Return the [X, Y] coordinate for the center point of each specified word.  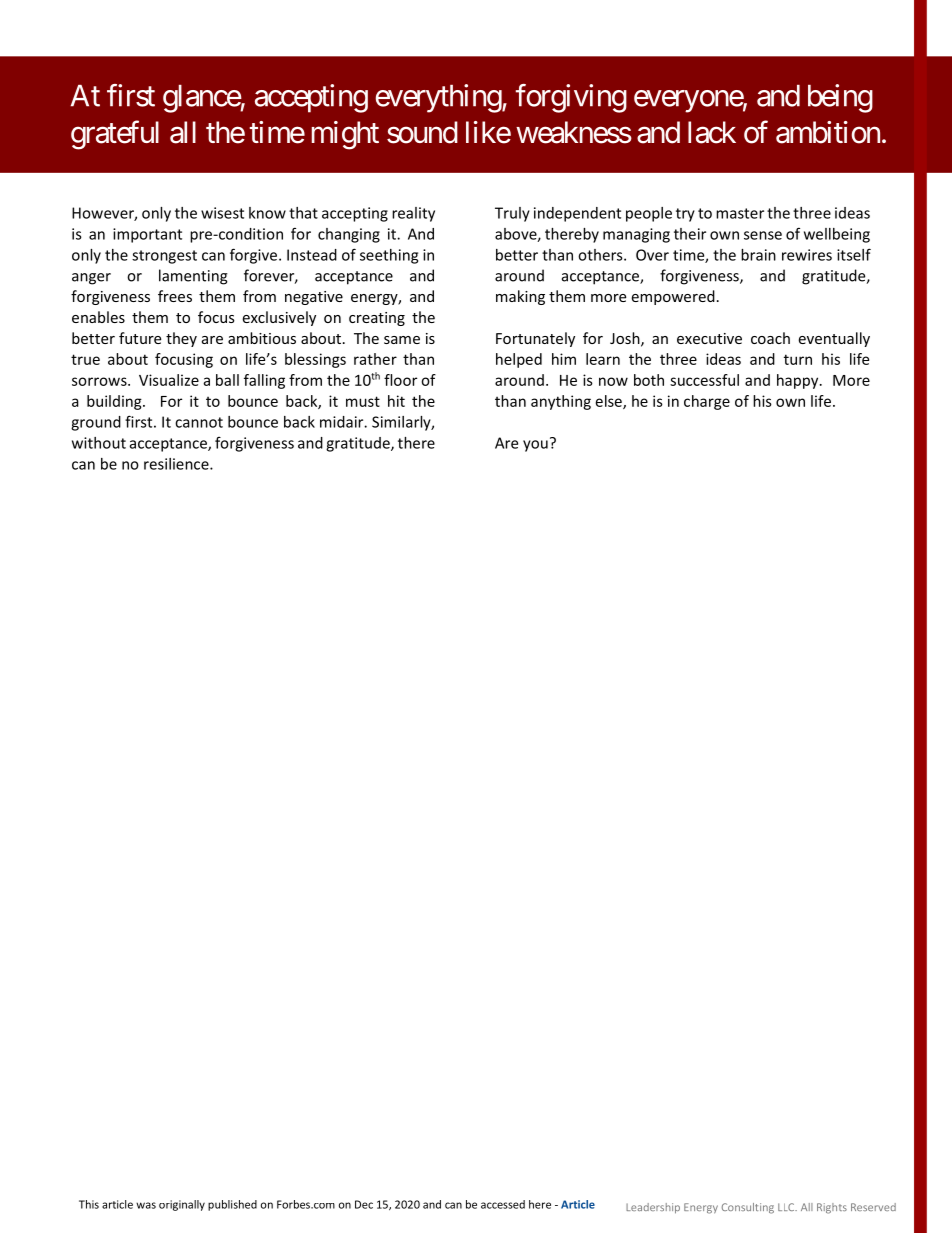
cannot [199, 422]
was [146, 1205]
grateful [115, 135]
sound [422, 132]
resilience [177, 464]
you [535, 446]
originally [182, 1205]
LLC [787, 1207]
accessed [503, 1204]
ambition [828, 132]
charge [707, 402]
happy [799, 381]
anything [561, 402]
